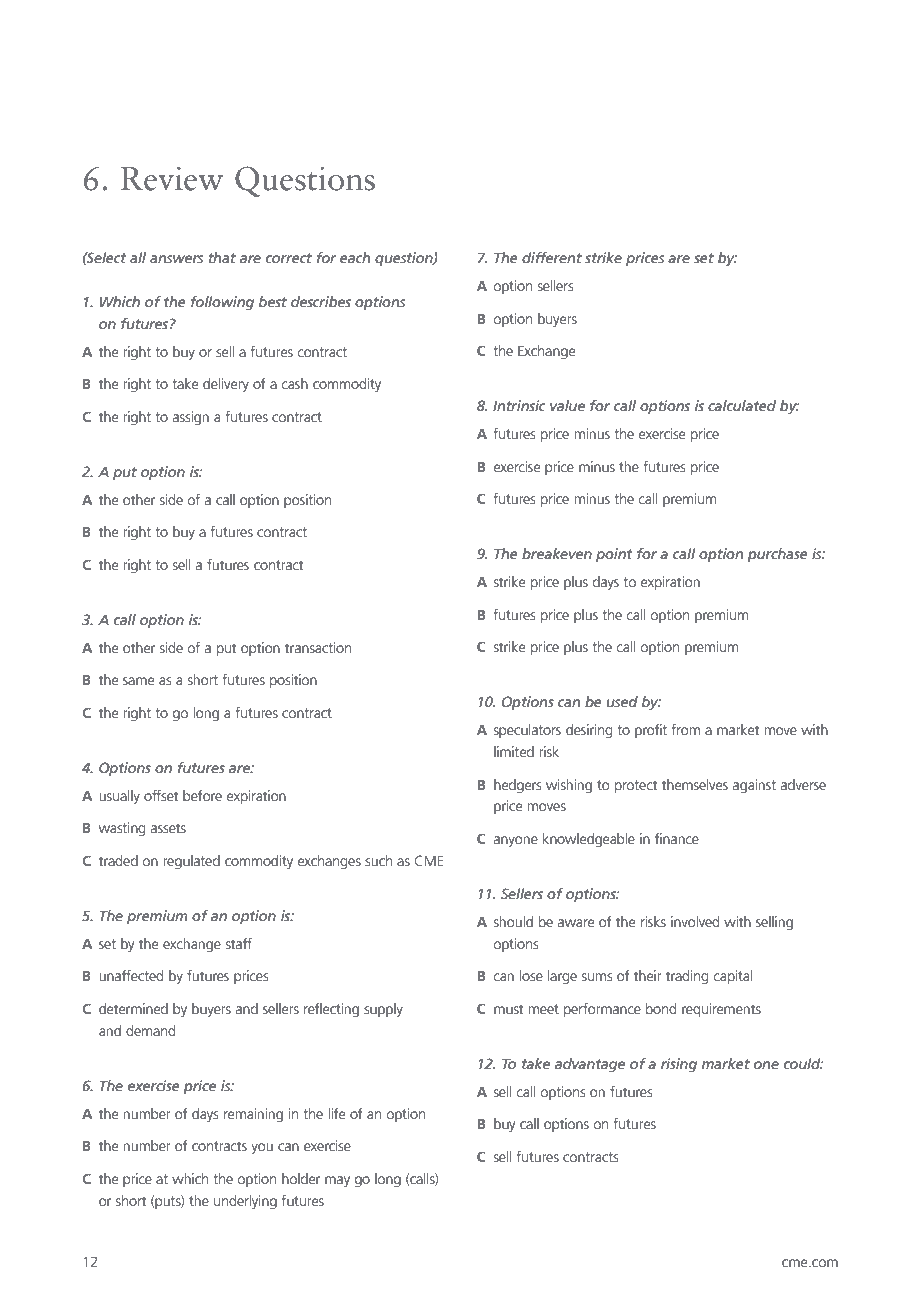  I want to click on underlying, so click(245, 1202).
